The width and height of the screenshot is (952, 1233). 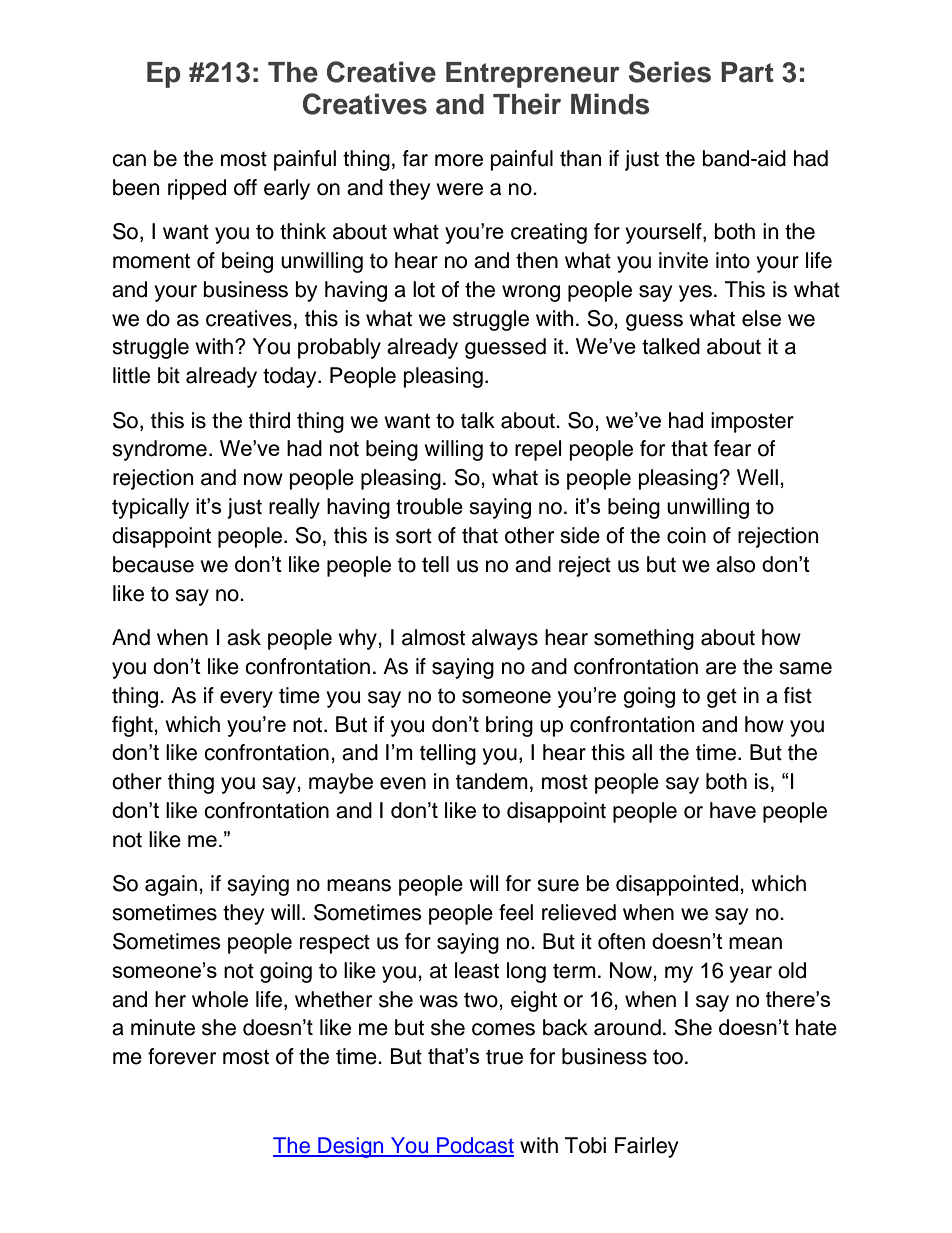 I want to click on Their, so click(x=527, y=104).
